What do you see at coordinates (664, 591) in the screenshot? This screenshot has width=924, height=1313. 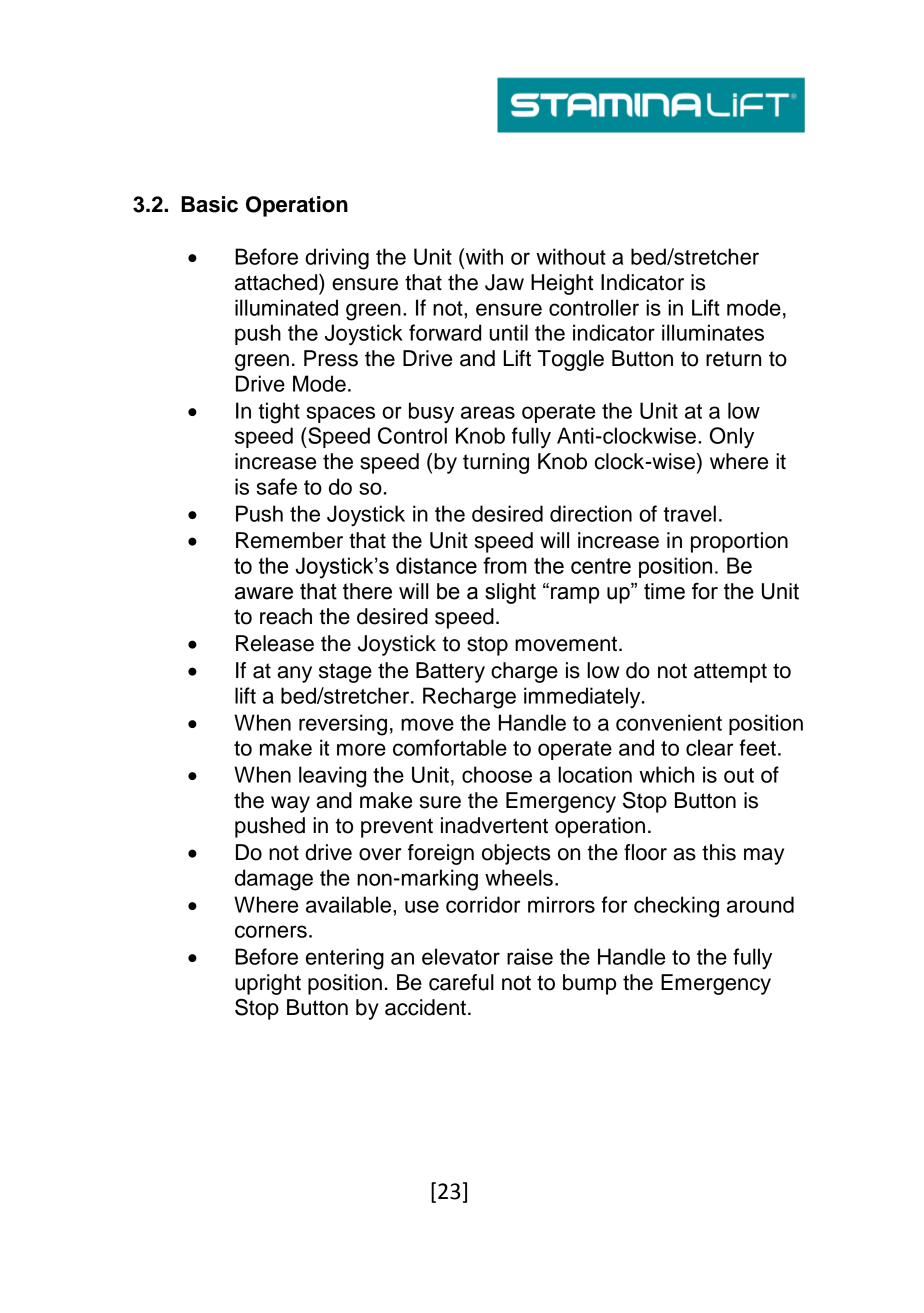 I see `time` at bounding box center [664, 591].
